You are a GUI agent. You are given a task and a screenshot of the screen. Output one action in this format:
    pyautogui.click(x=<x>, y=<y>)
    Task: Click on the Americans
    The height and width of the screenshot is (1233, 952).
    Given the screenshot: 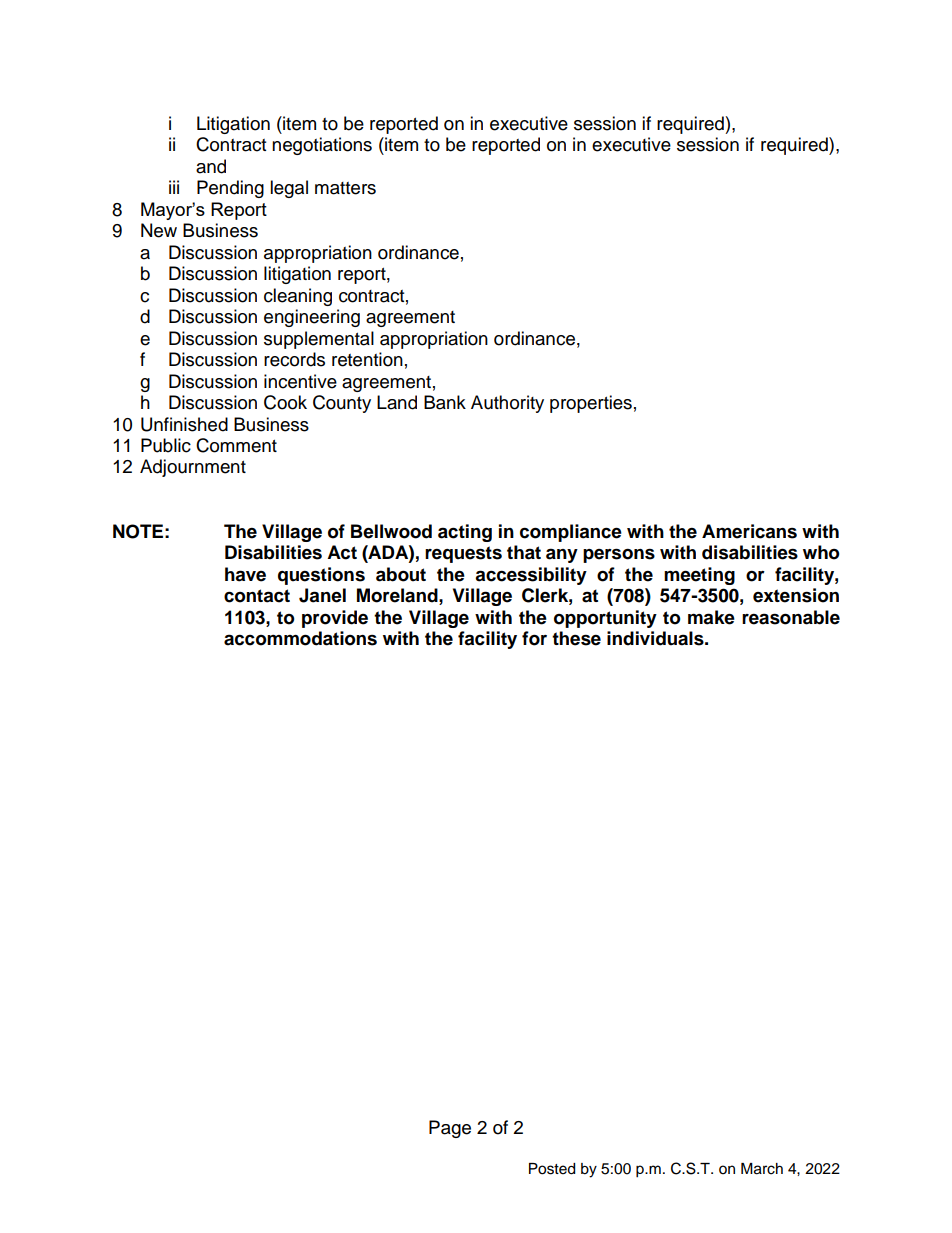 What is the action you would take?
    pyautogui.click(x=749, y=531)
